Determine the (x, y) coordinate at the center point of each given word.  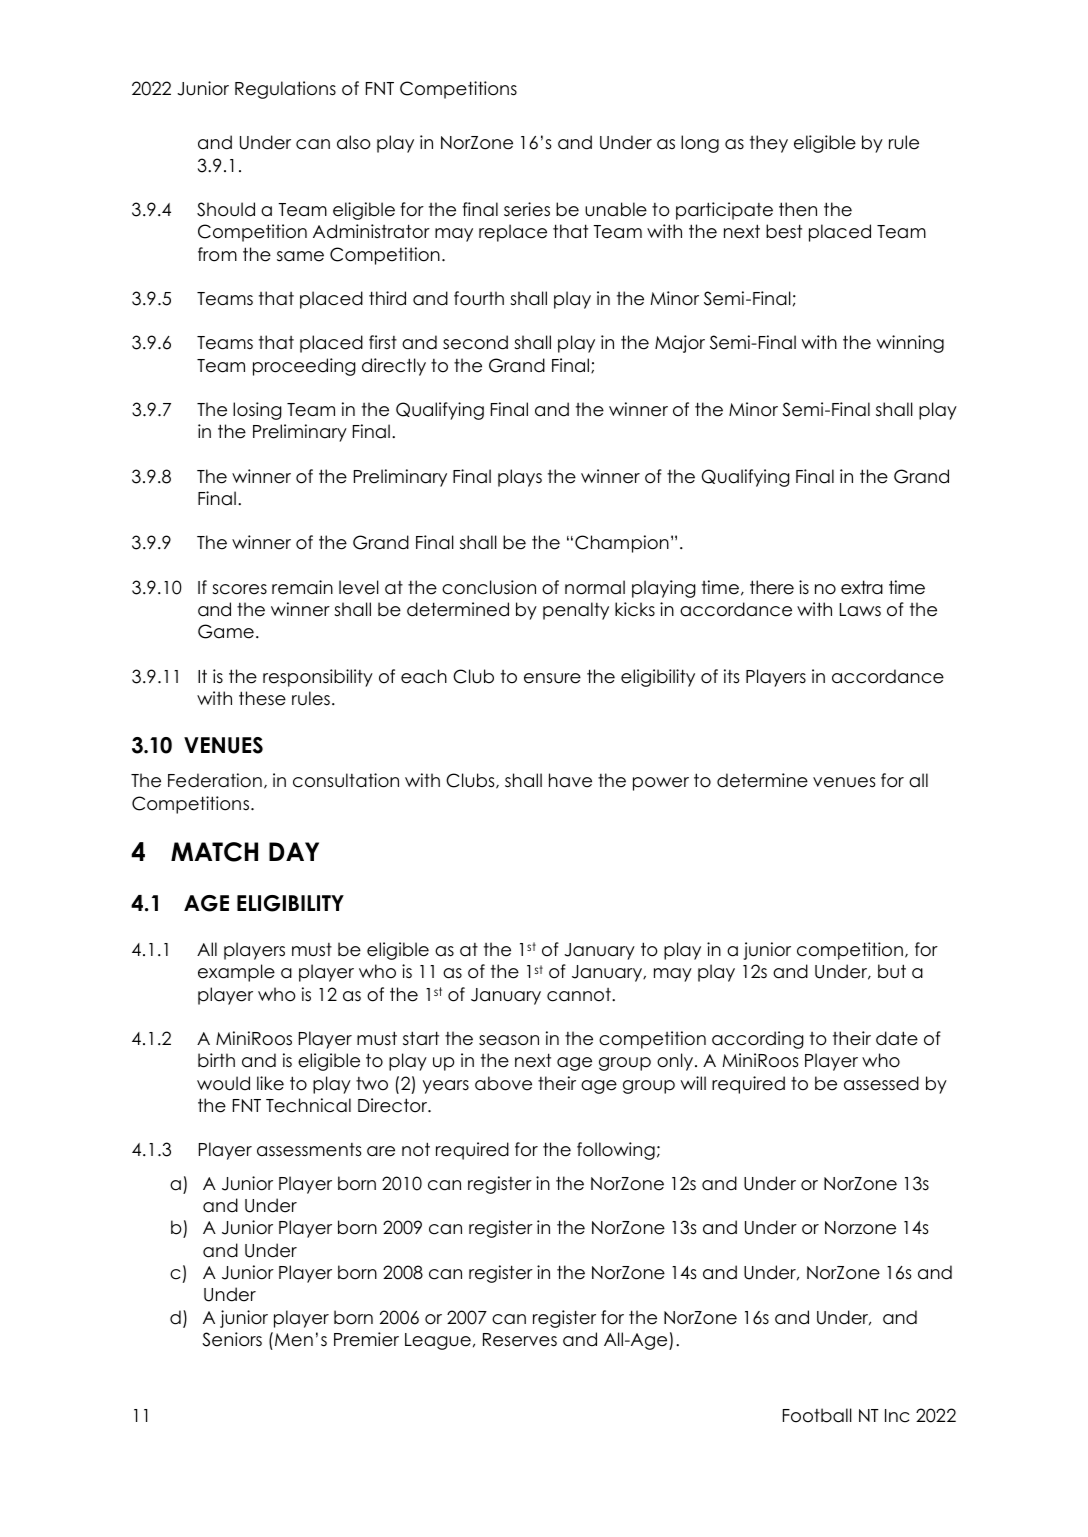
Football (817, 1415)
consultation (346, 780)
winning (910, 344)
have (570, 780)
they (769, 144)
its (732, 676)
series (527, 209)
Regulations (285, 90)
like (270, 1083)
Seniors (232, 1339)
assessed (881, 1083)
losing (257, 411)
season (509, 1040)
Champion (622, 544)
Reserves (520, 1340)
